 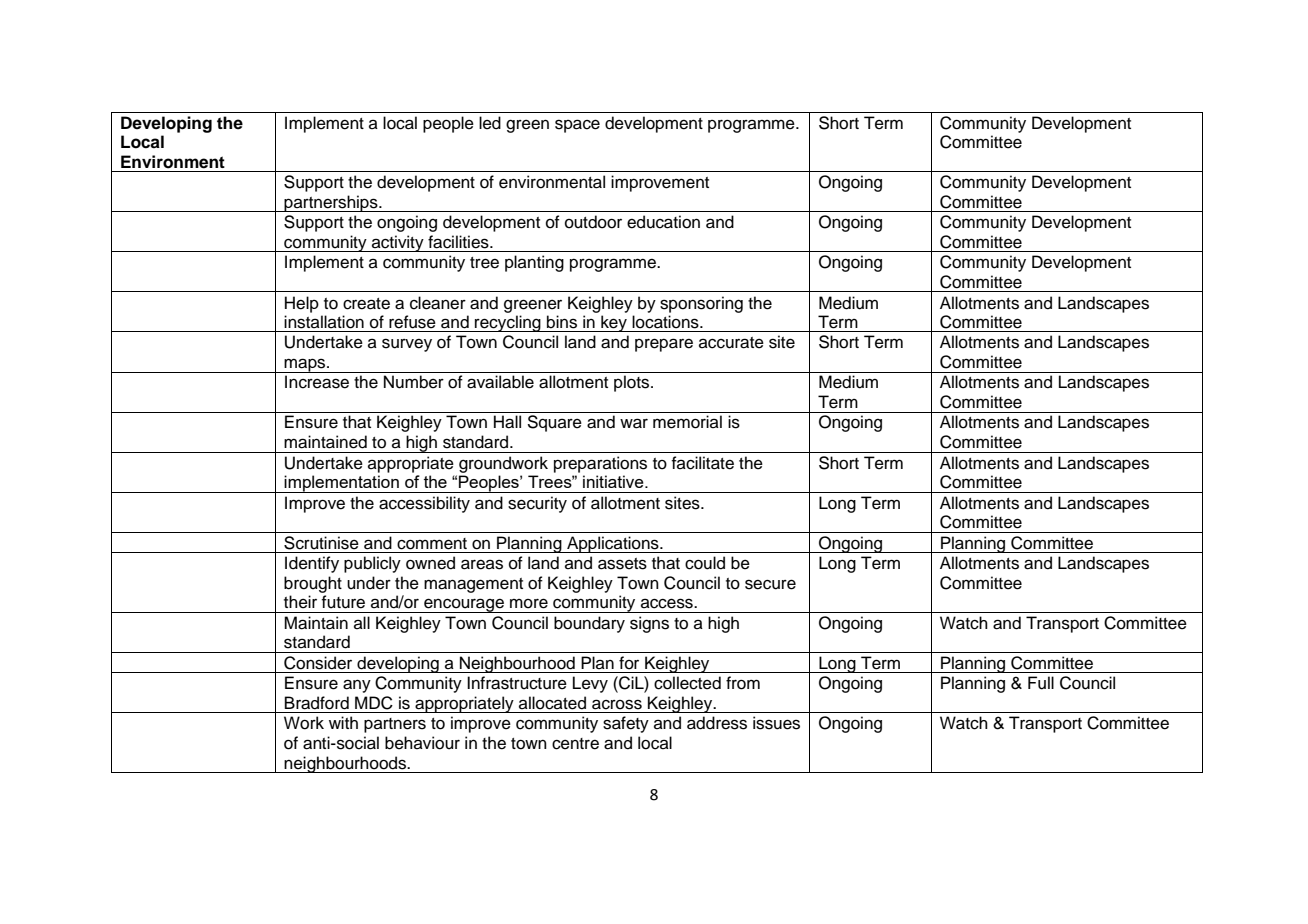 I want to click on with, so click(x=343, y=722).
